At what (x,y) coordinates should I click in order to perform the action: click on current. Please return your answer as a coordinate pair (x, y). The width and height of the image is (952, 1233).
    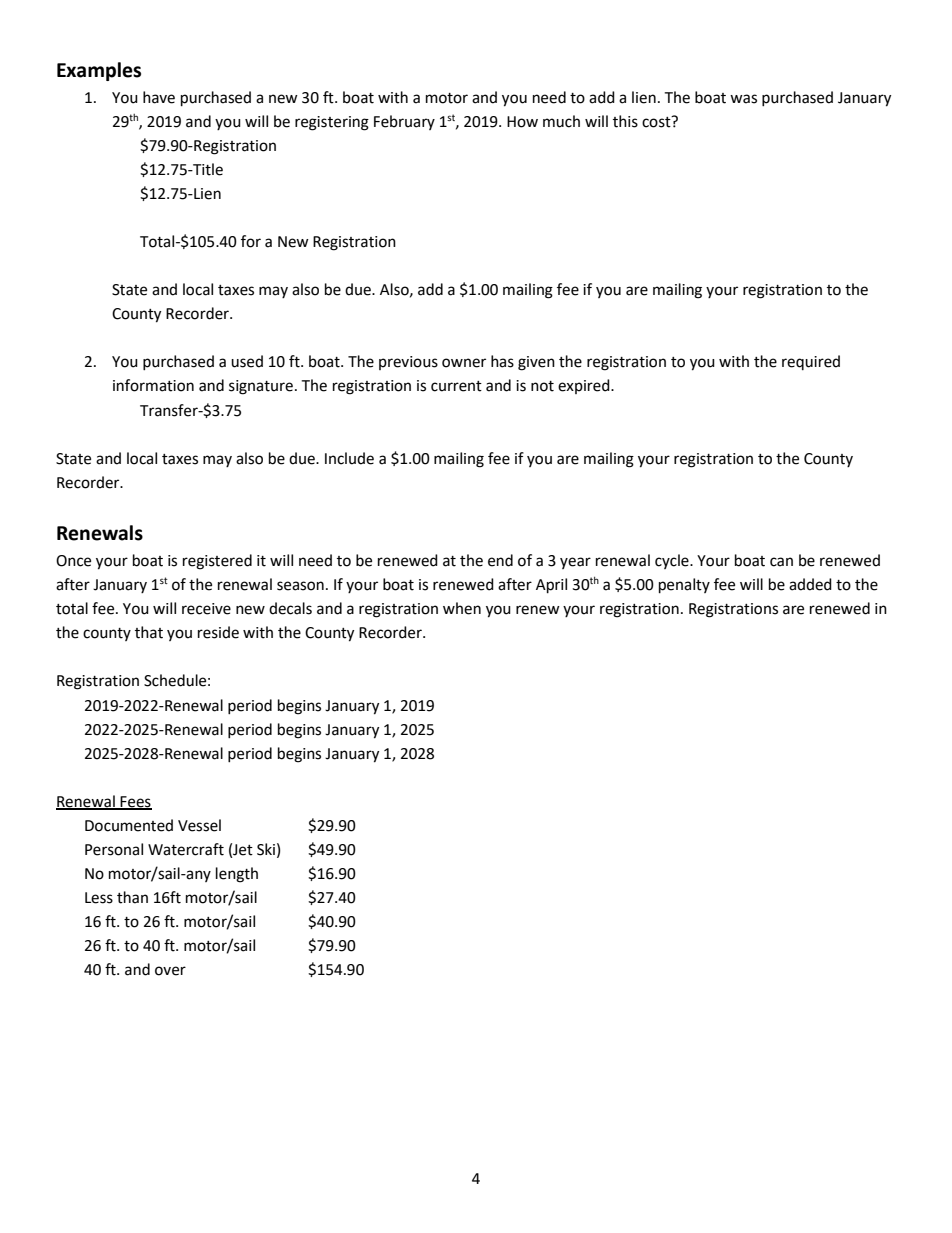
    Looking at the image, I should click on (456, 386).
